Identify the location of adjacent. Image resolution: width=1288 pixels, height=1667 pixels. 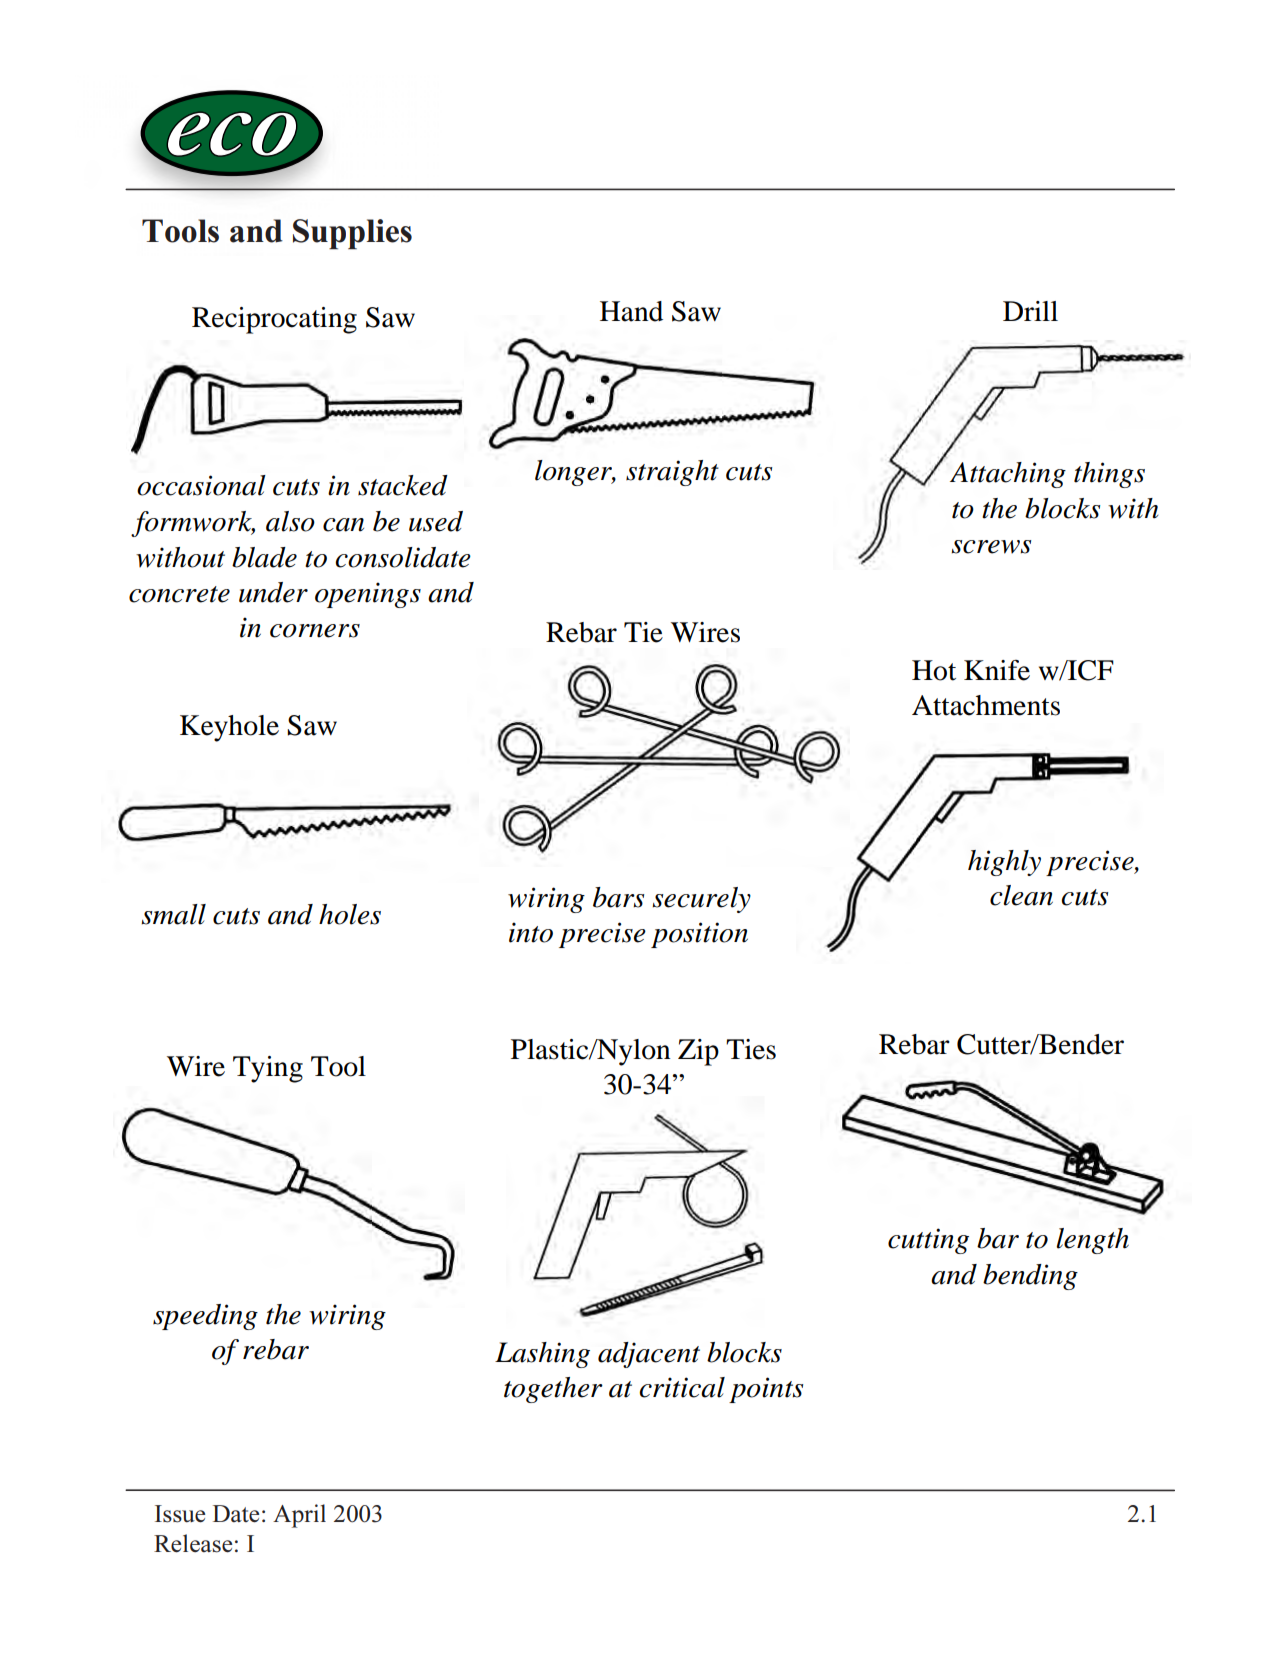
(649, 1355).
